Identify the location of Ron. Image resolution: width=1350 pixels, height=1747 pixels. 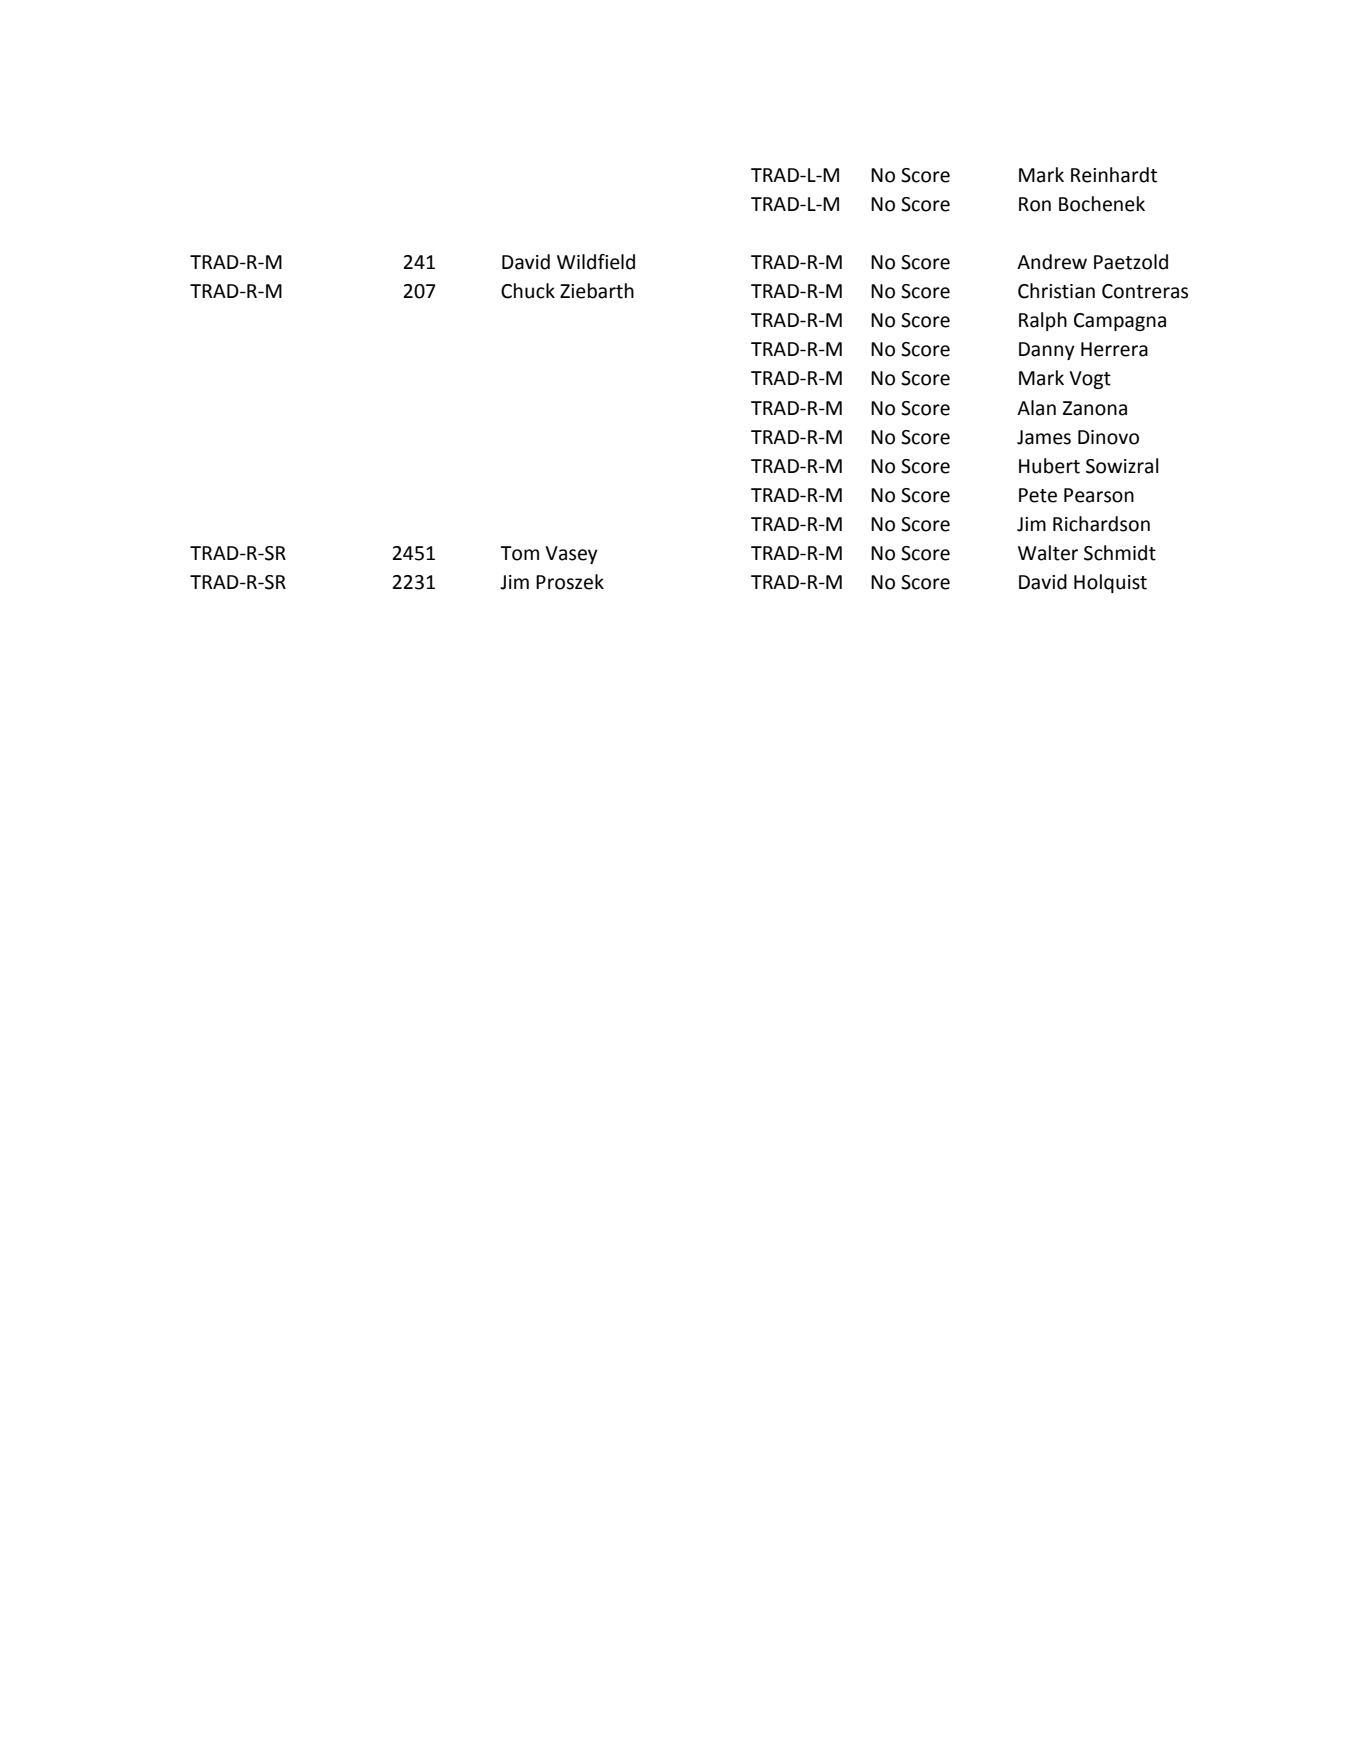
(1035, 204).
